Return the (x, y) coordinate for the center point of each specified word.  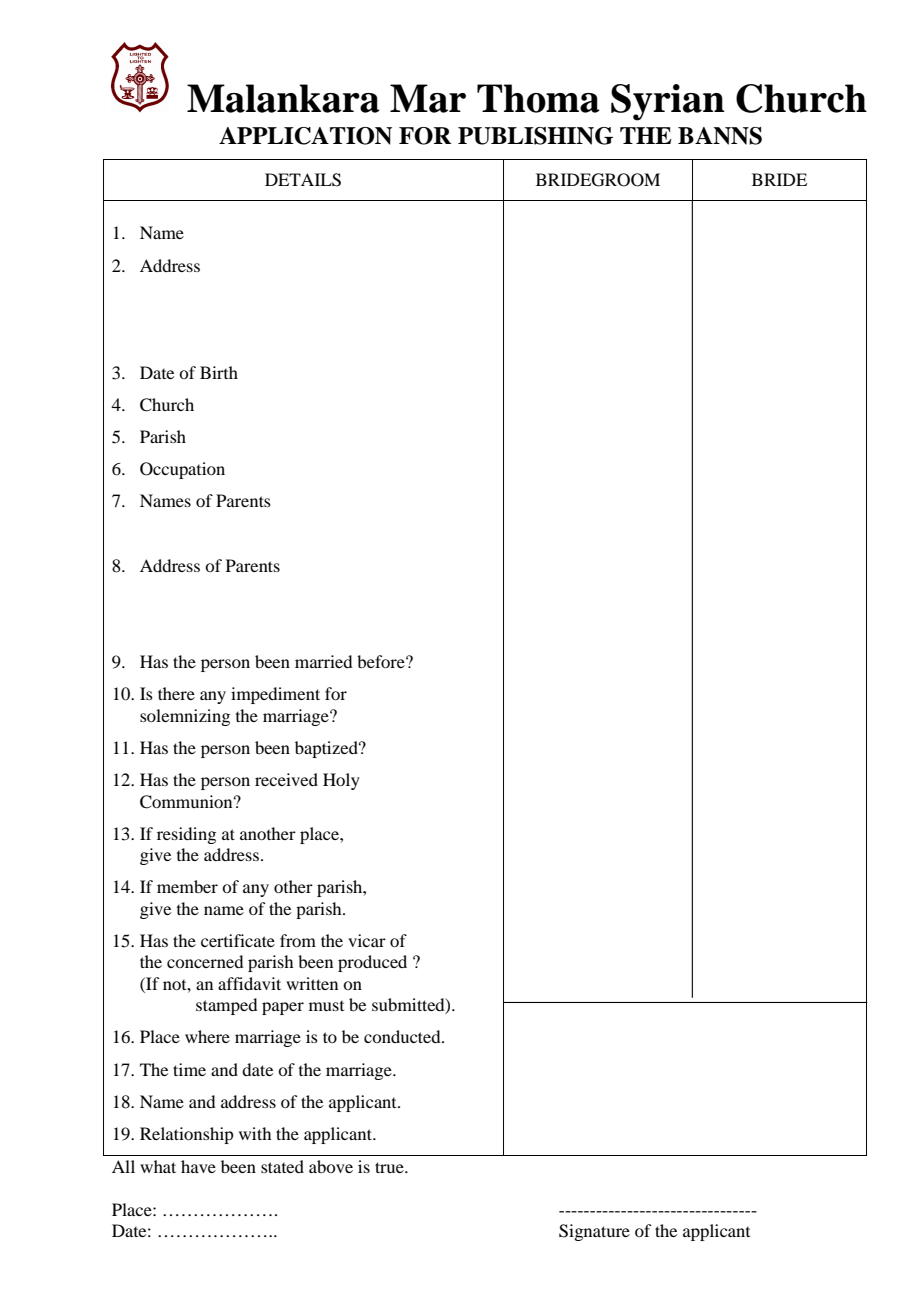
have (198, 1166)
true (390, 1167)
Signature (594, 1232)
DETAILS (303, 180)
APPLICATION (305, 136)
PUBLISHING (535, 136)
